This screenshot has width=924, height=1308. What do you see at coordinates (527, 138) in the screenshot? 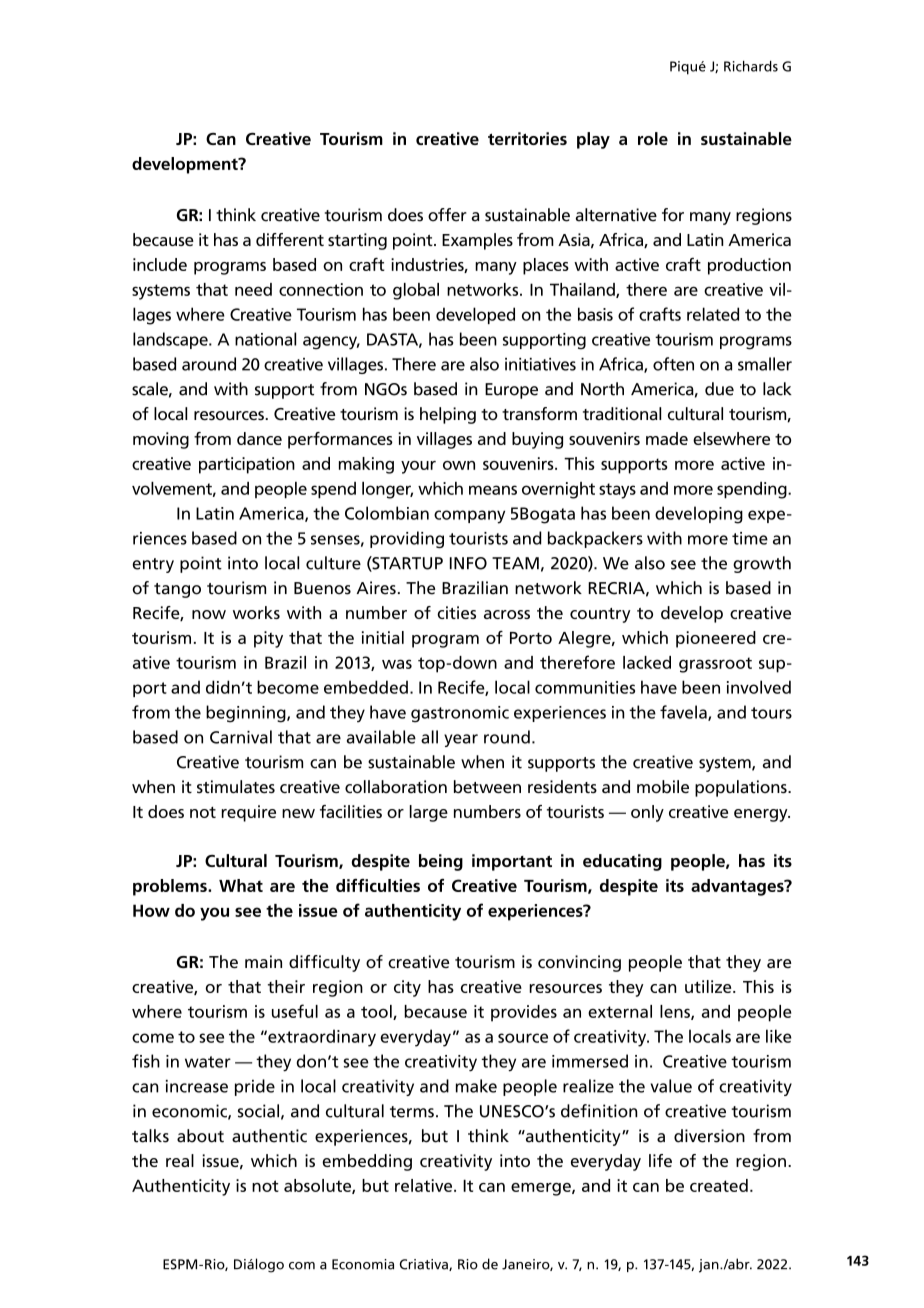
I see `territories` at bounding box center [527, 138].
